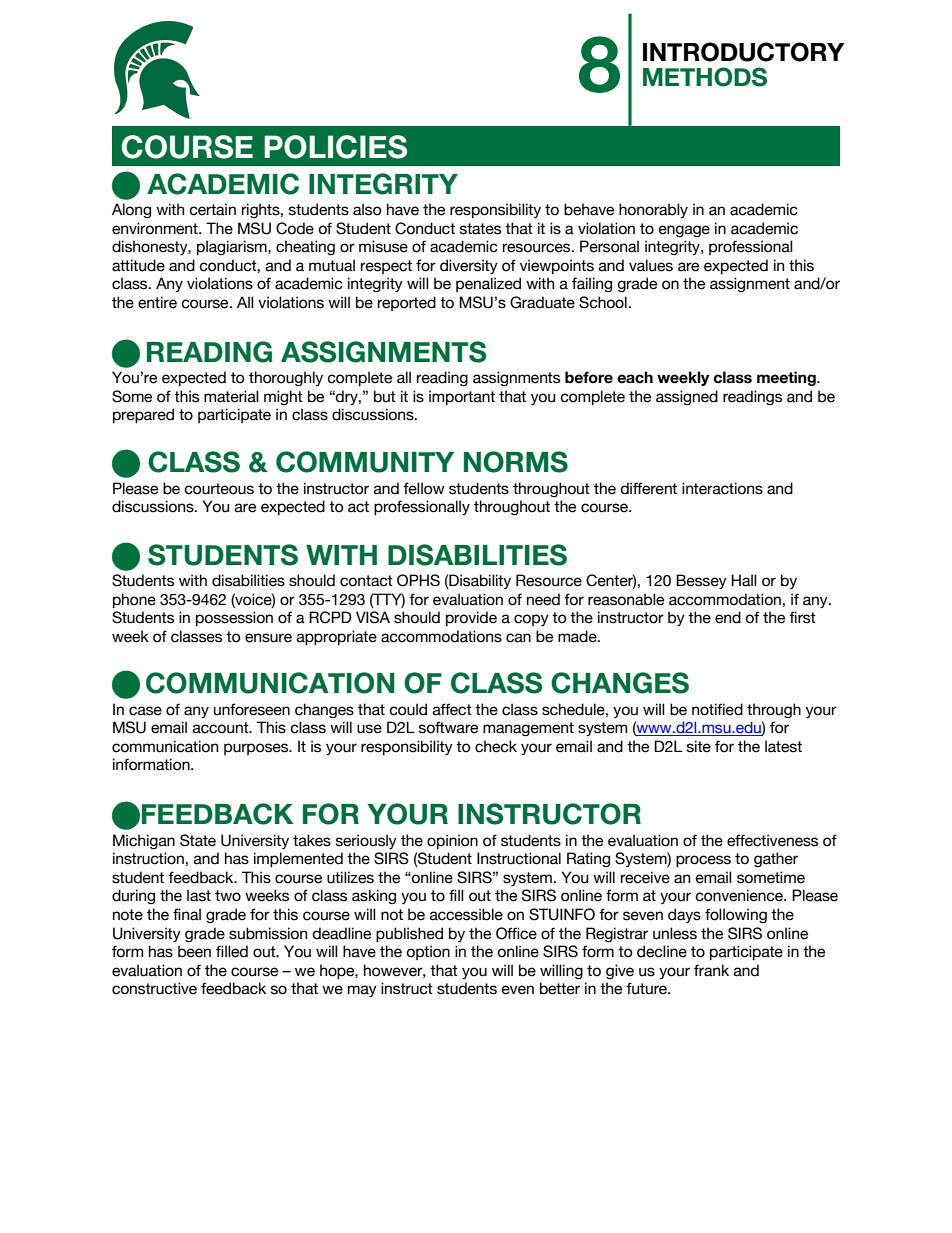  I want to click on also, so click(367, 209).
